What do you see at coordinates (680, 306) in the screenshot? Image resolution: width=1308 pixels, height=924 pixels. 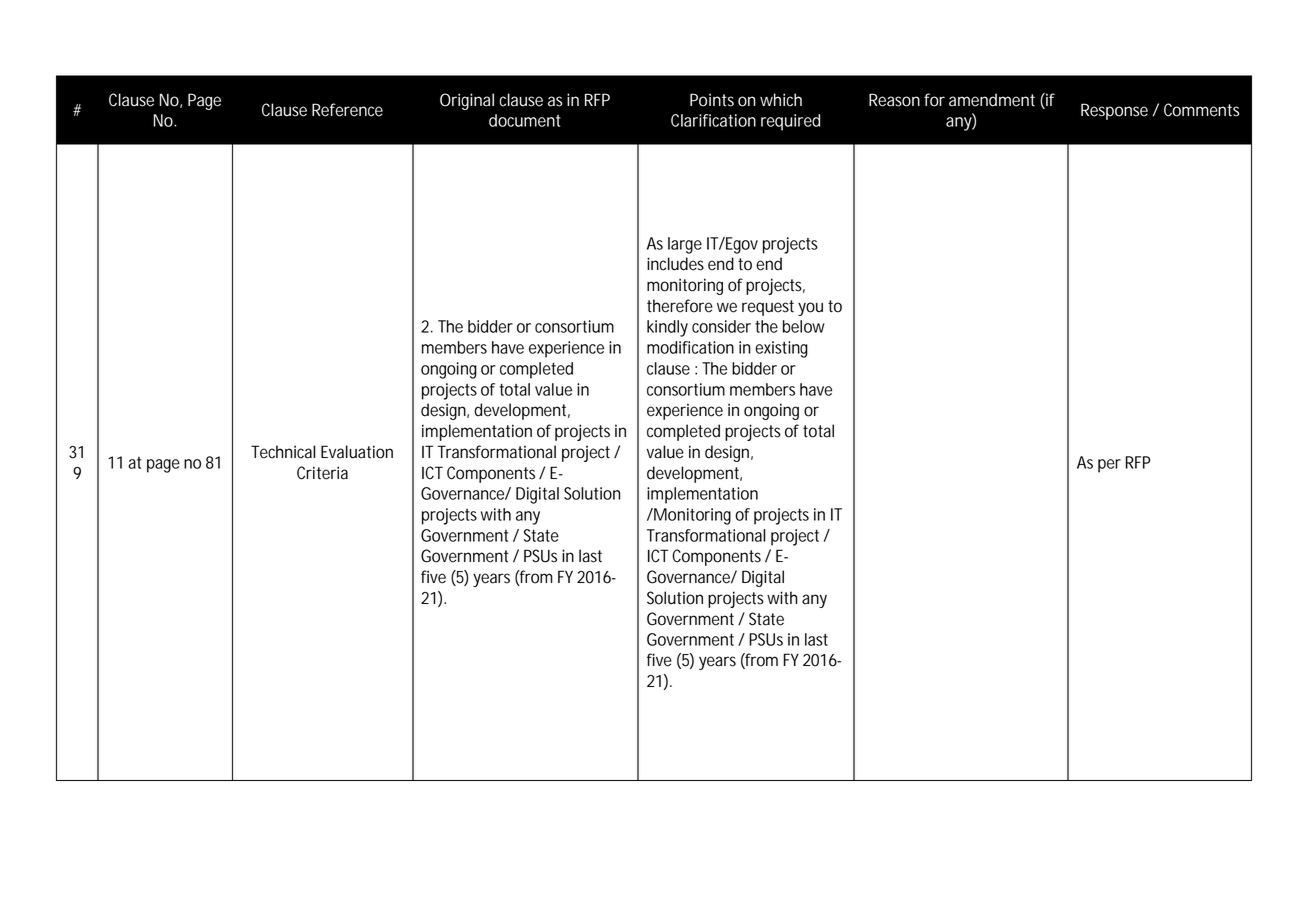 I see `therefore` at bounding box center [680, 306].
